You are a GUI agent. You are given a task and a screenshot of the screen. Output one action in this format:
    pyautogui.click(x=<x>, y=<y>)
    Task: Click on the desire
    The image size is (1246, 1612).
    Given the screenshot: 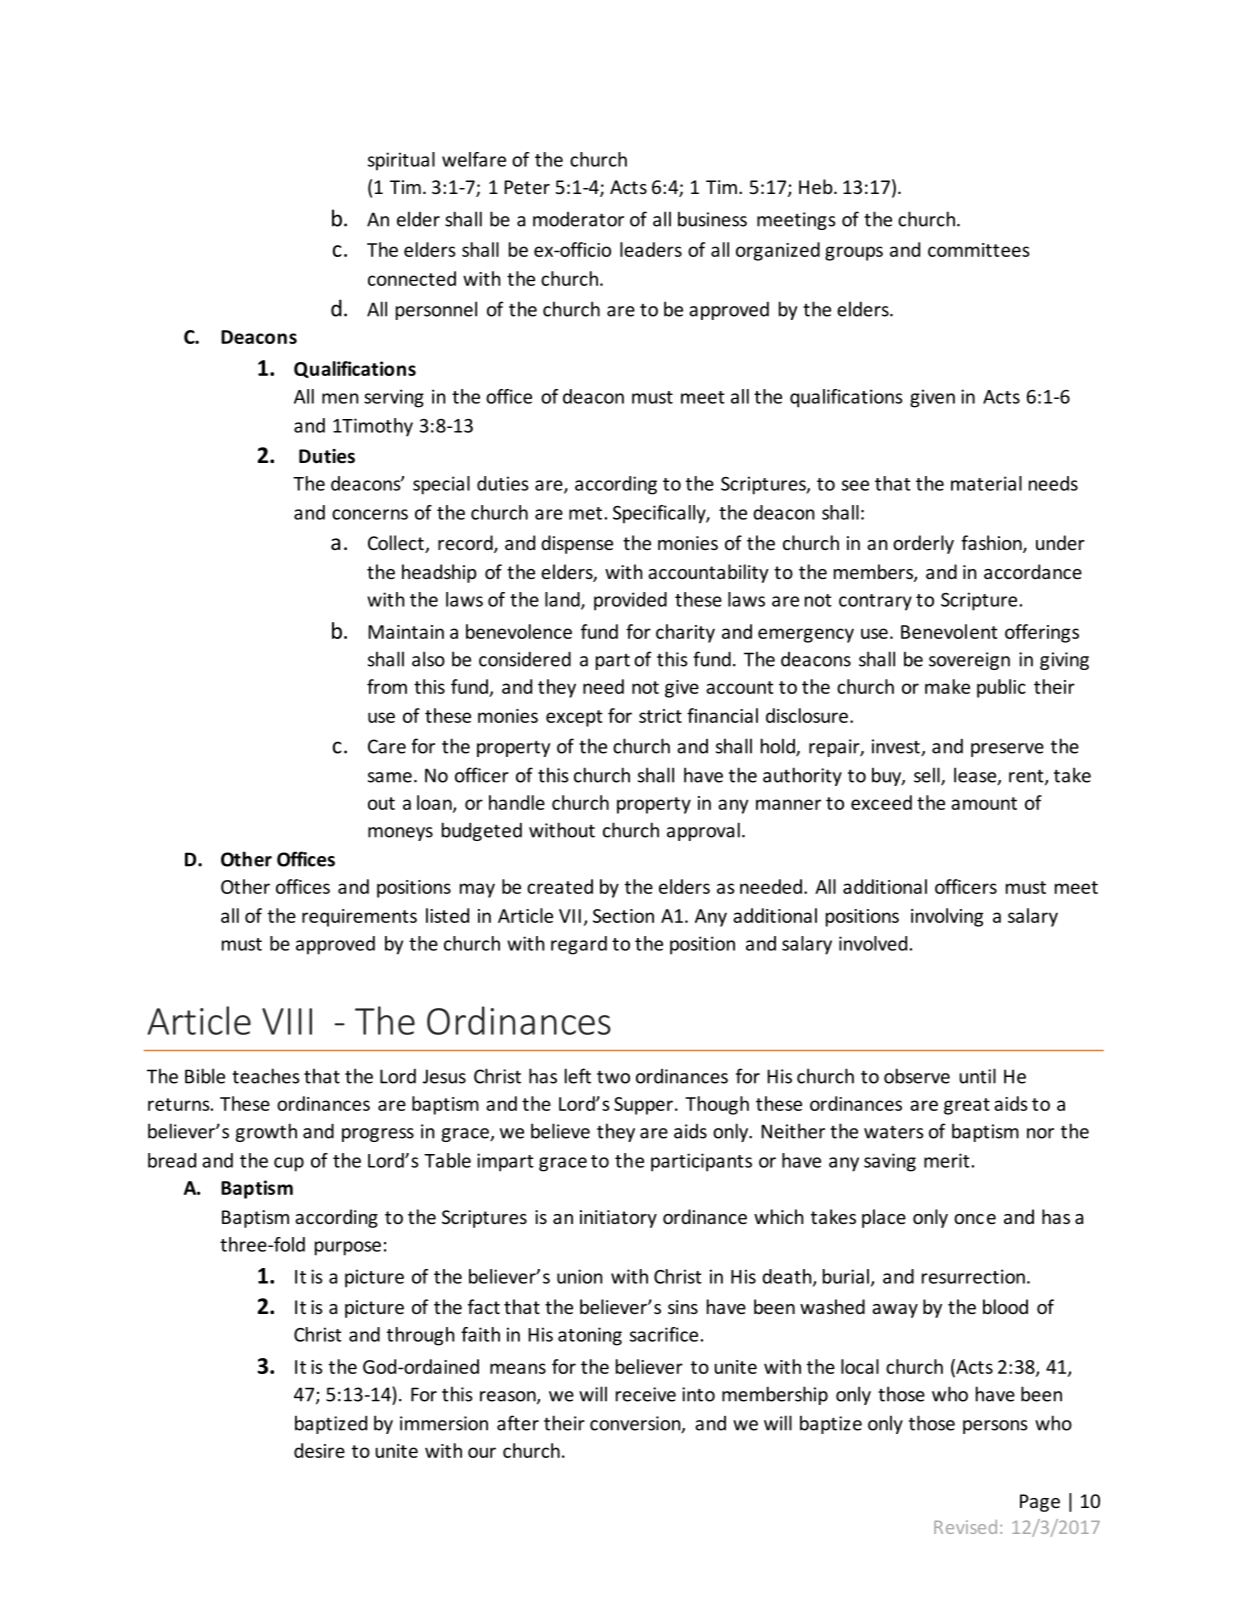 What is the action you would take?
    pyautogui.click(x=319, y=1450)
